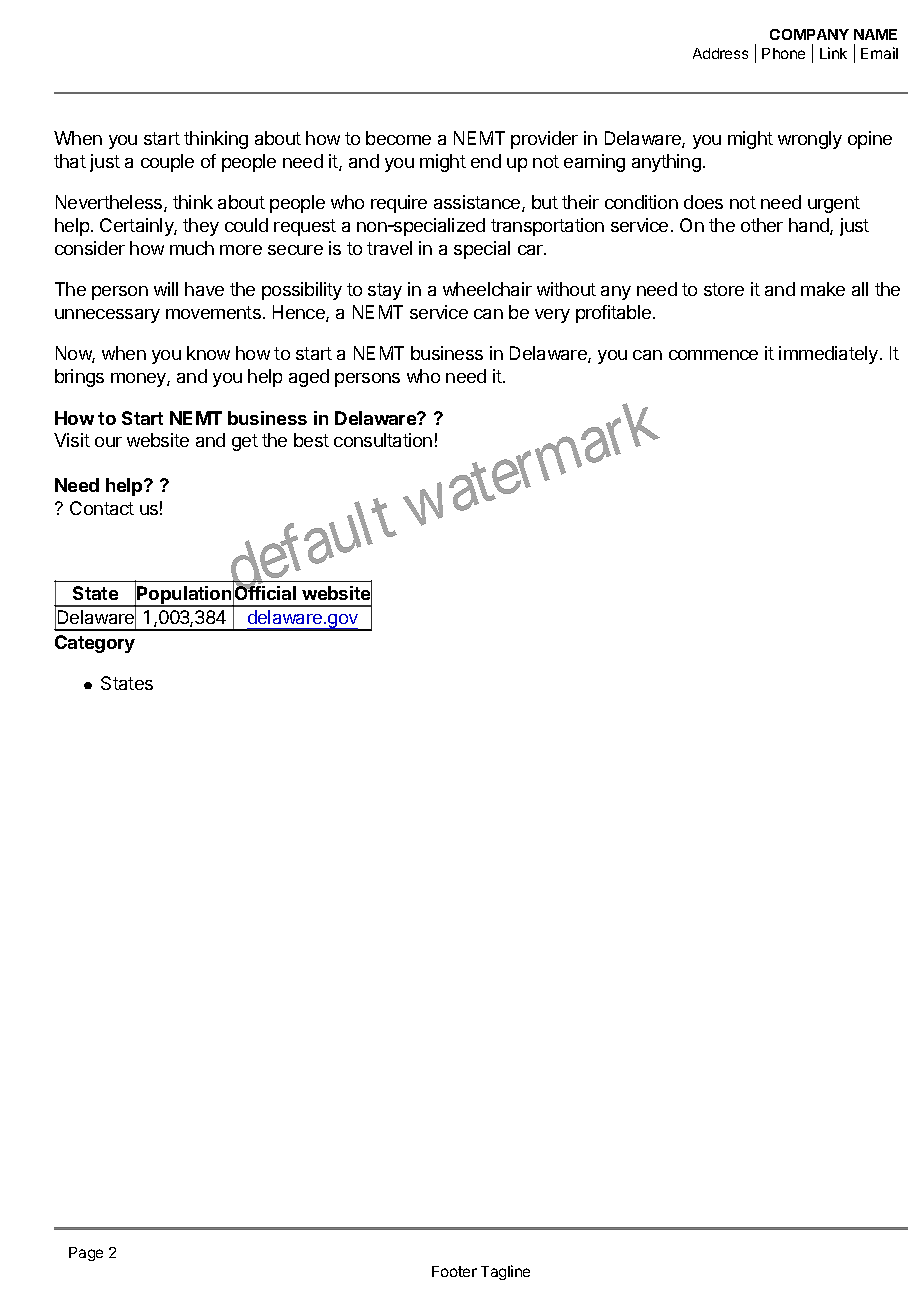 The image size is (924, 1308). Describe the element at coordinates (383, 440) in the page. I see `consultation` at that location.
